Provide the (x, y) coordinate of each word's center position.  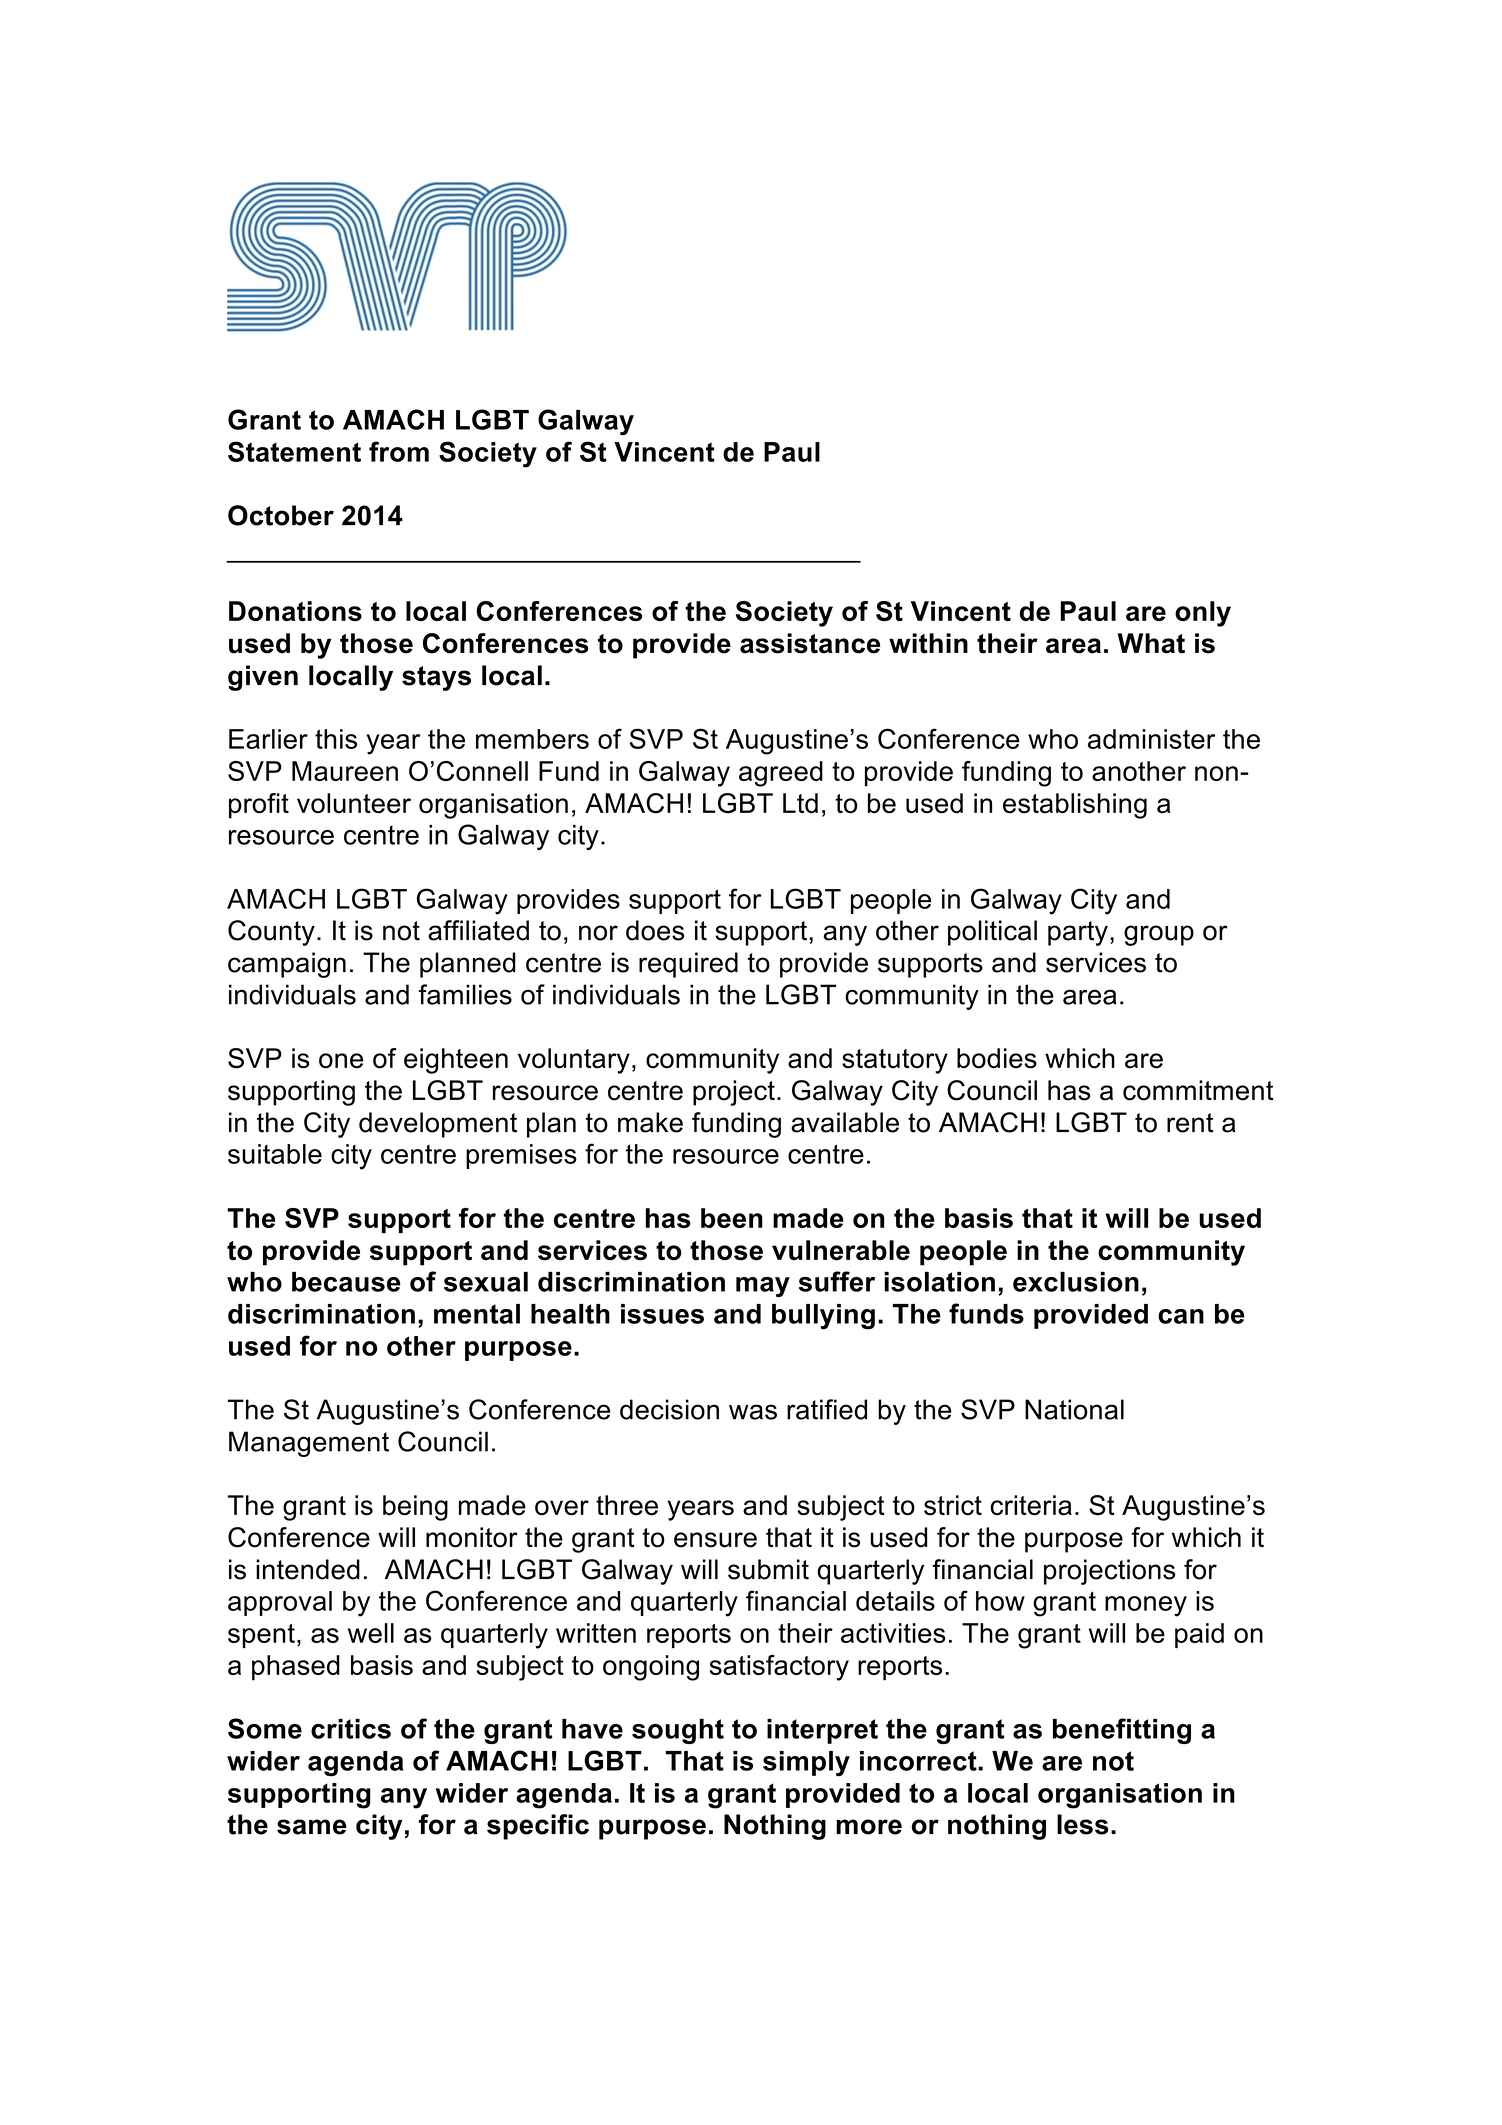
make (650, 1122)
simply (806, 1764)
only (1203, 614)
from (399, 451)
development (438, 1125)
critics (351, 1729)
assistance (810, 643)
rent (1190, 1123)
